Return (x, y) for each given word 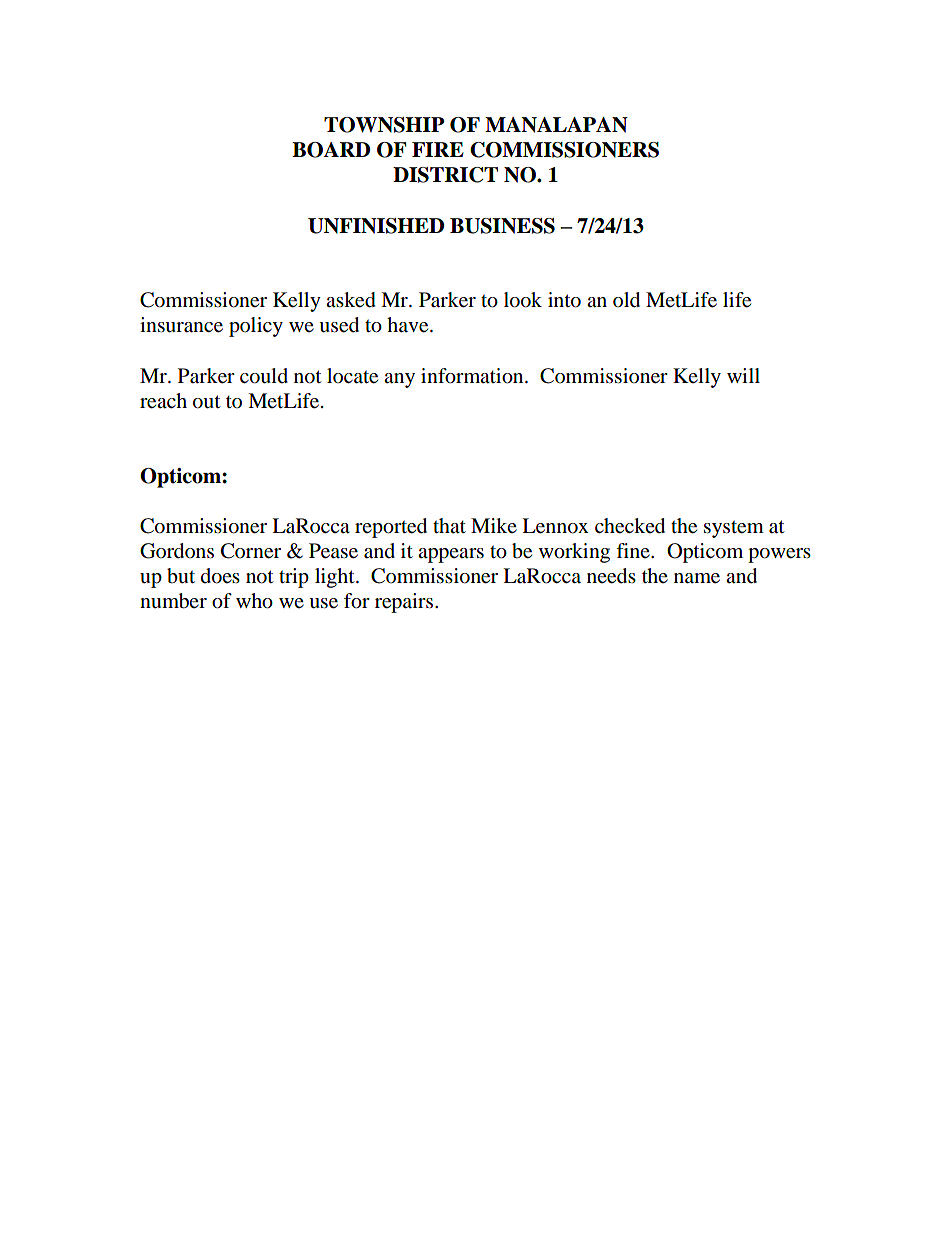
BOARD (331, 150)
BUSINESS (502, 226)
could (264, 376)
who (254, 601)
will (743, 375)
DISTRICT (445, 175)
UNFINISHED (376, 226)
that (449, 525)
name (697, 578)
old (626, 300)
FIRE (438, 149)
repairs (405, 603)
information (473, 376)
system (734, 529)
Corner (251, 551)
